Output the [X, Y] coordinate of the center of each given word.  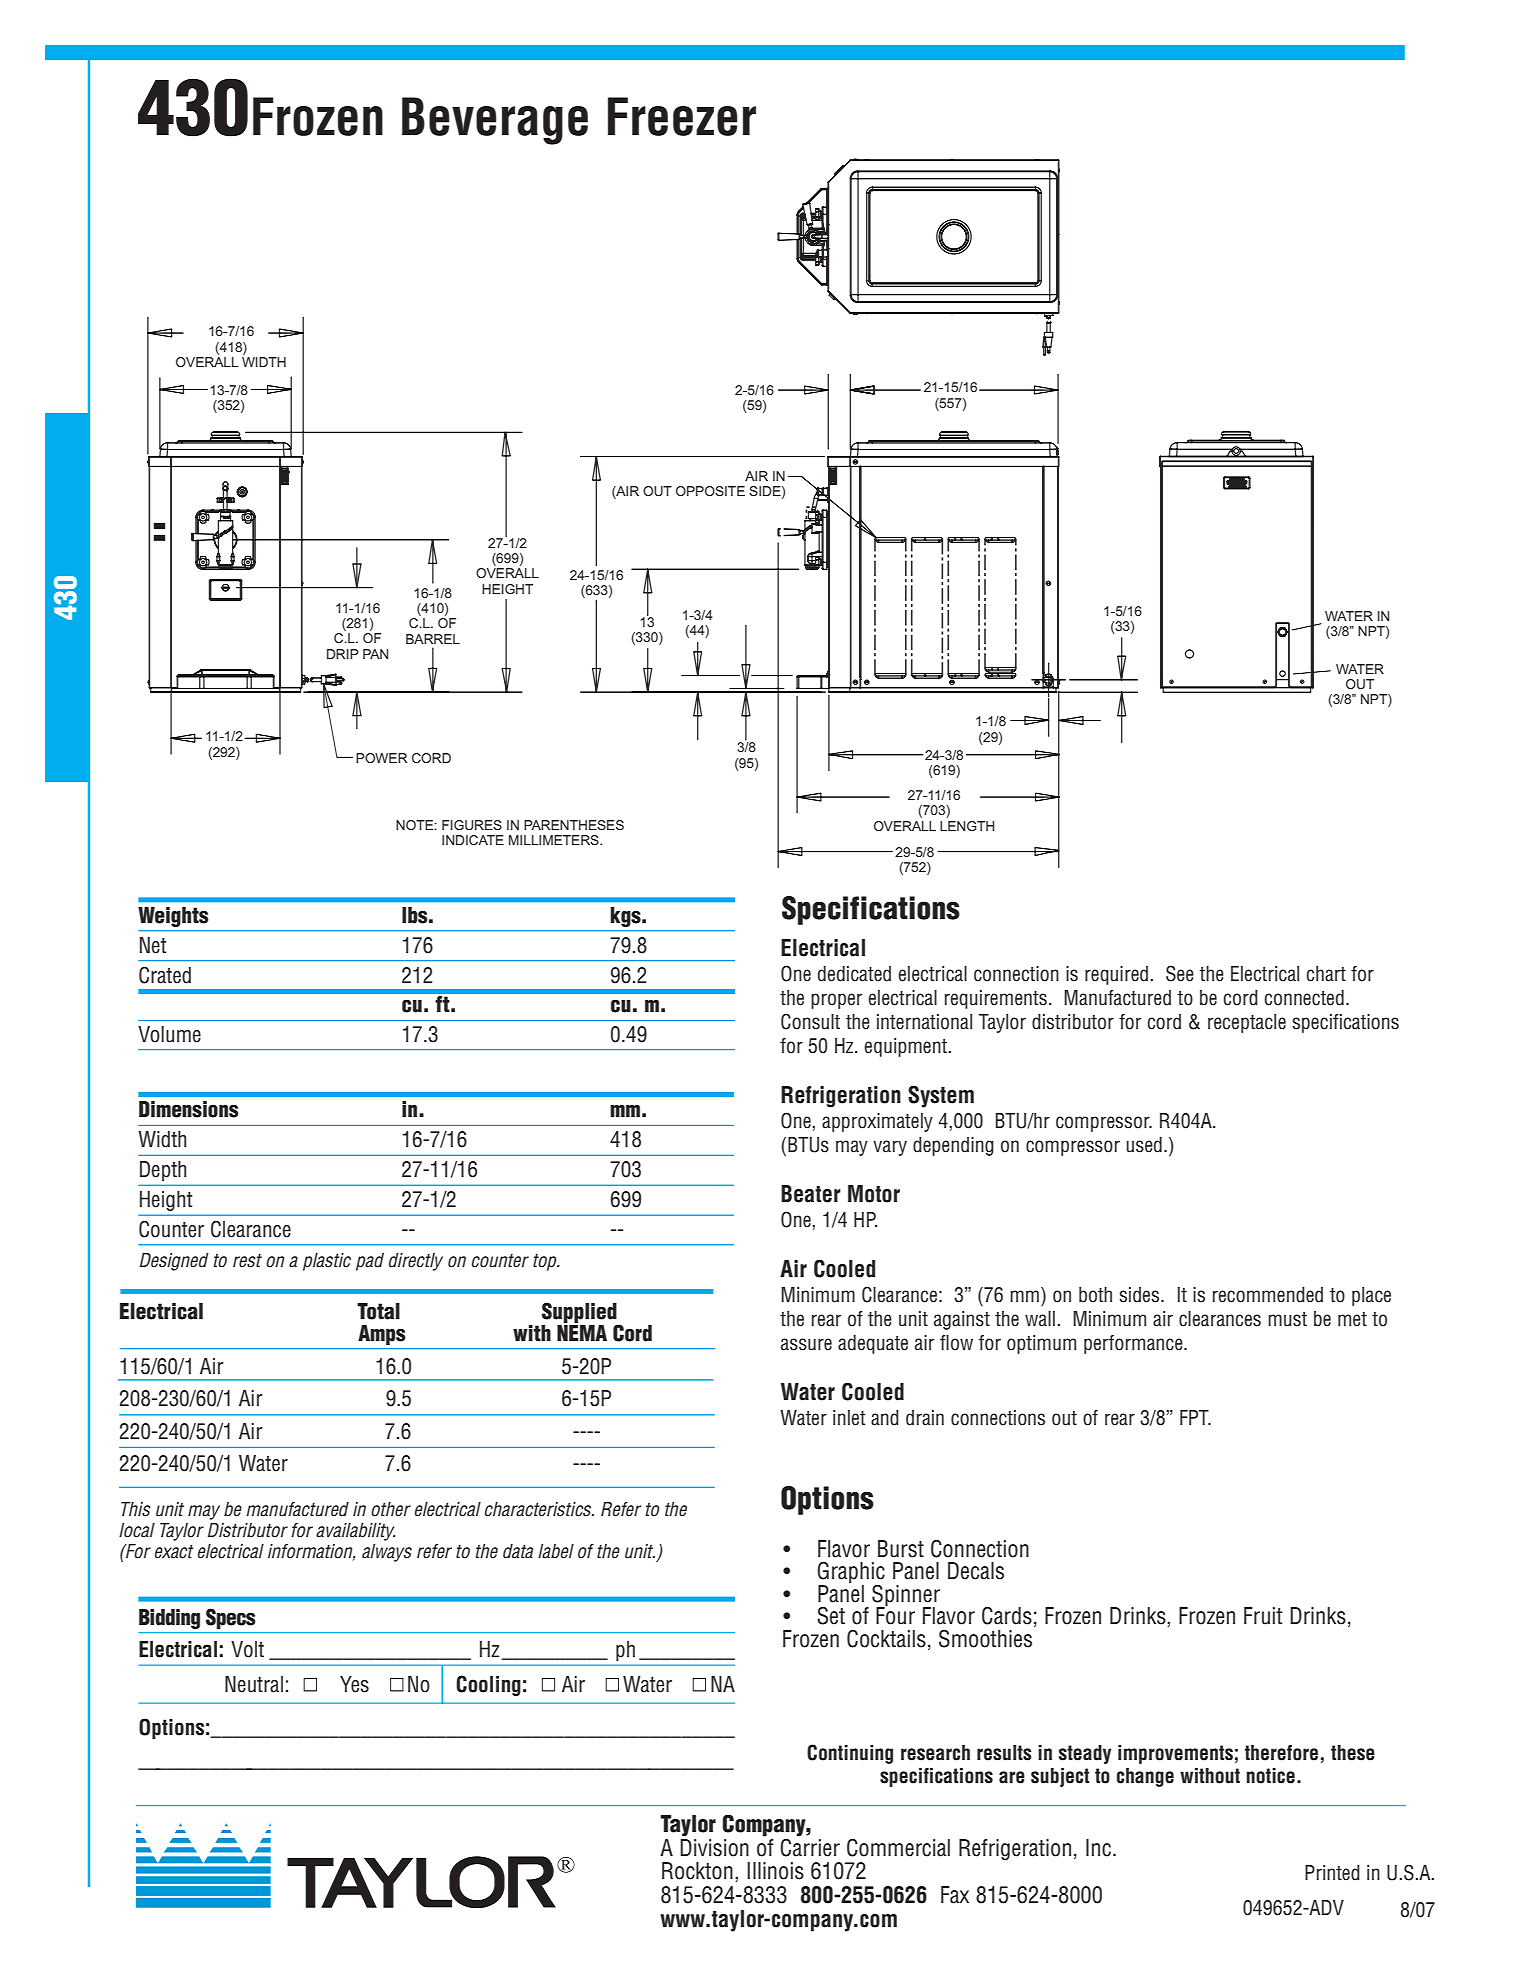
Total [378, 1311]
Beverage [495, 121]
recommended [1268, 1295]
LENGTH [967, 826]
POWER [381, 758]
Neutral [254, 1684]
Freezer [682, 116]
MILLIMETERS [555, 840]
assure [806, 1344]
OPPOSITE [710, 491]
